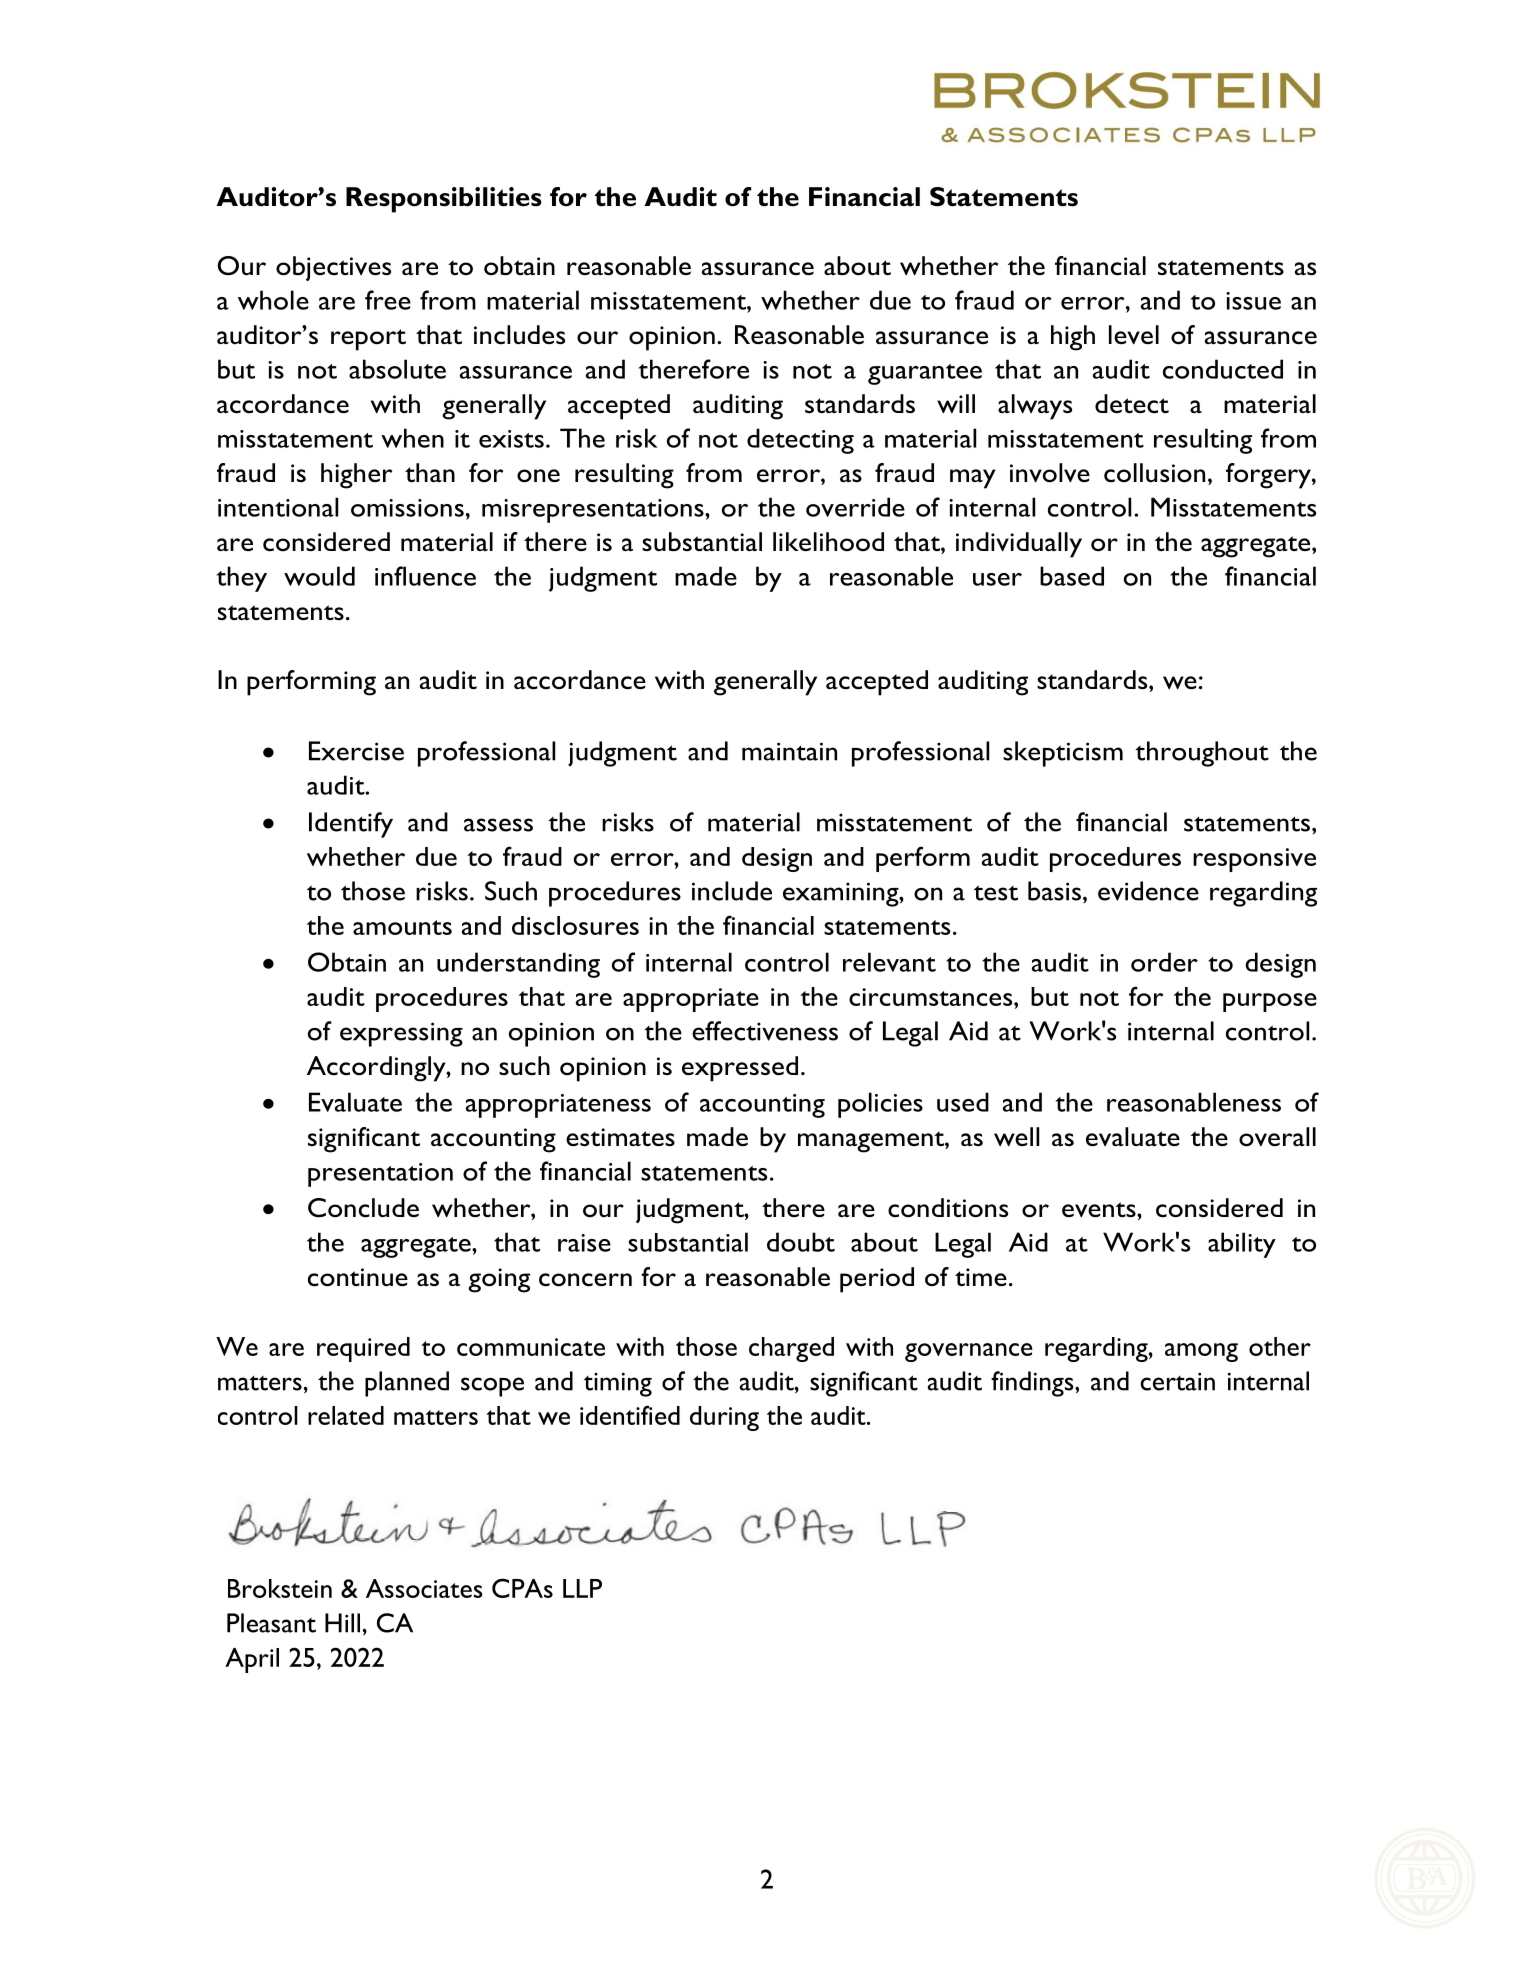  Describe the element at coordinates (1100, 1209) in the document. I see `events` at that location.
